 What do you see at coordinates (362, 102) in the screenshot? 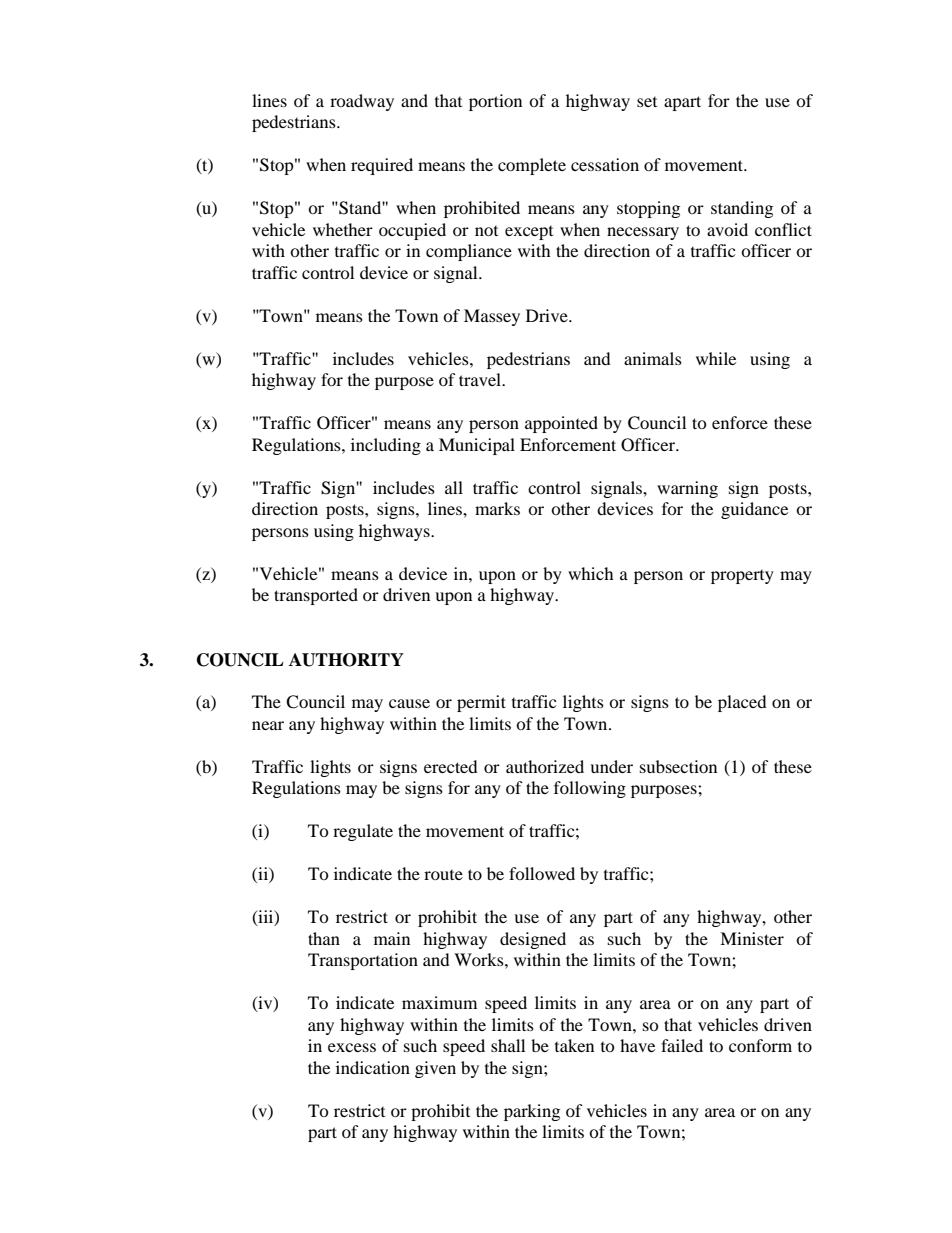
I see `roadway` at bounding box center [362, 102].
